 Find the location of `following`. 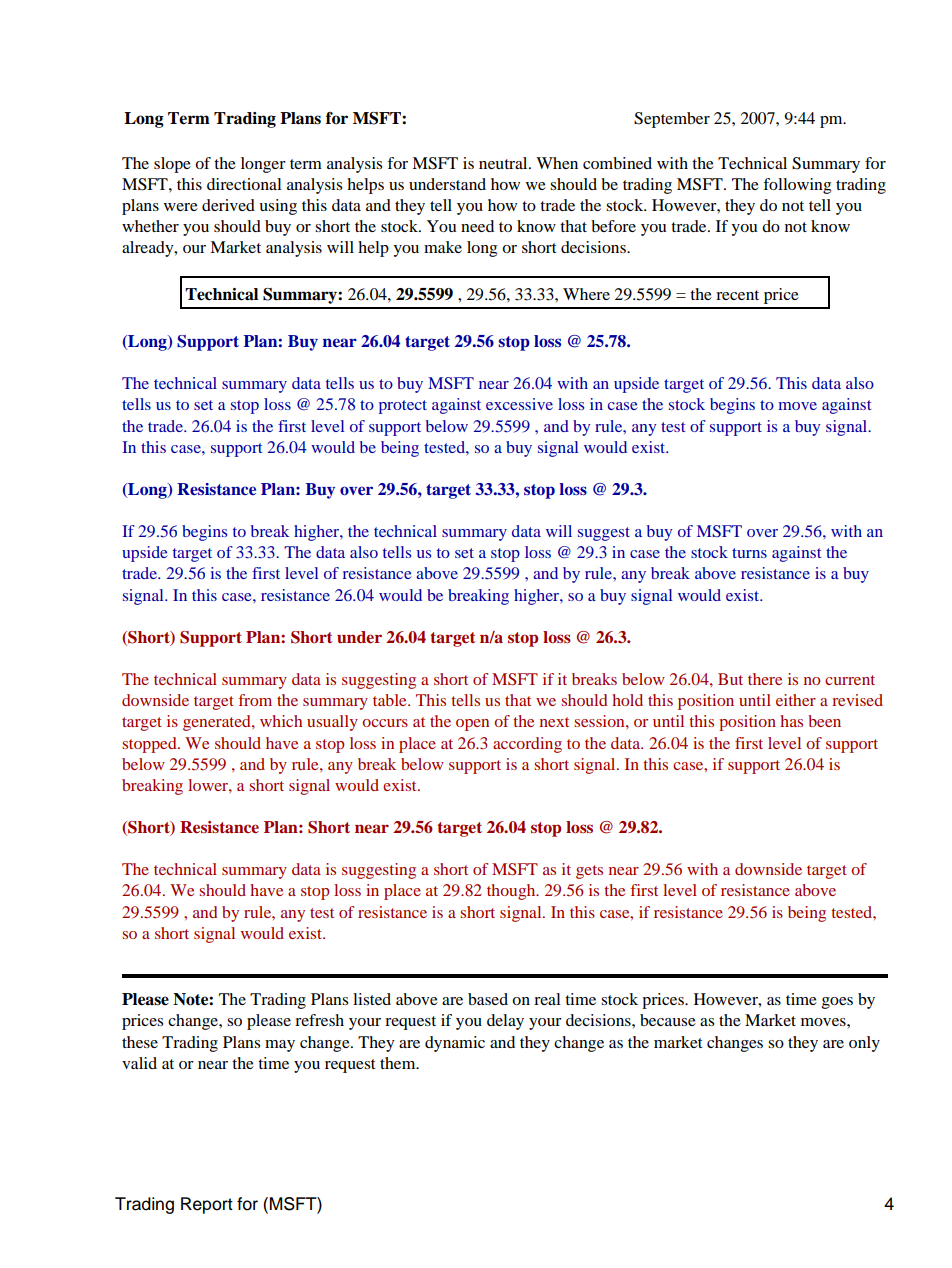

following is located at coordinates (797, 186).
